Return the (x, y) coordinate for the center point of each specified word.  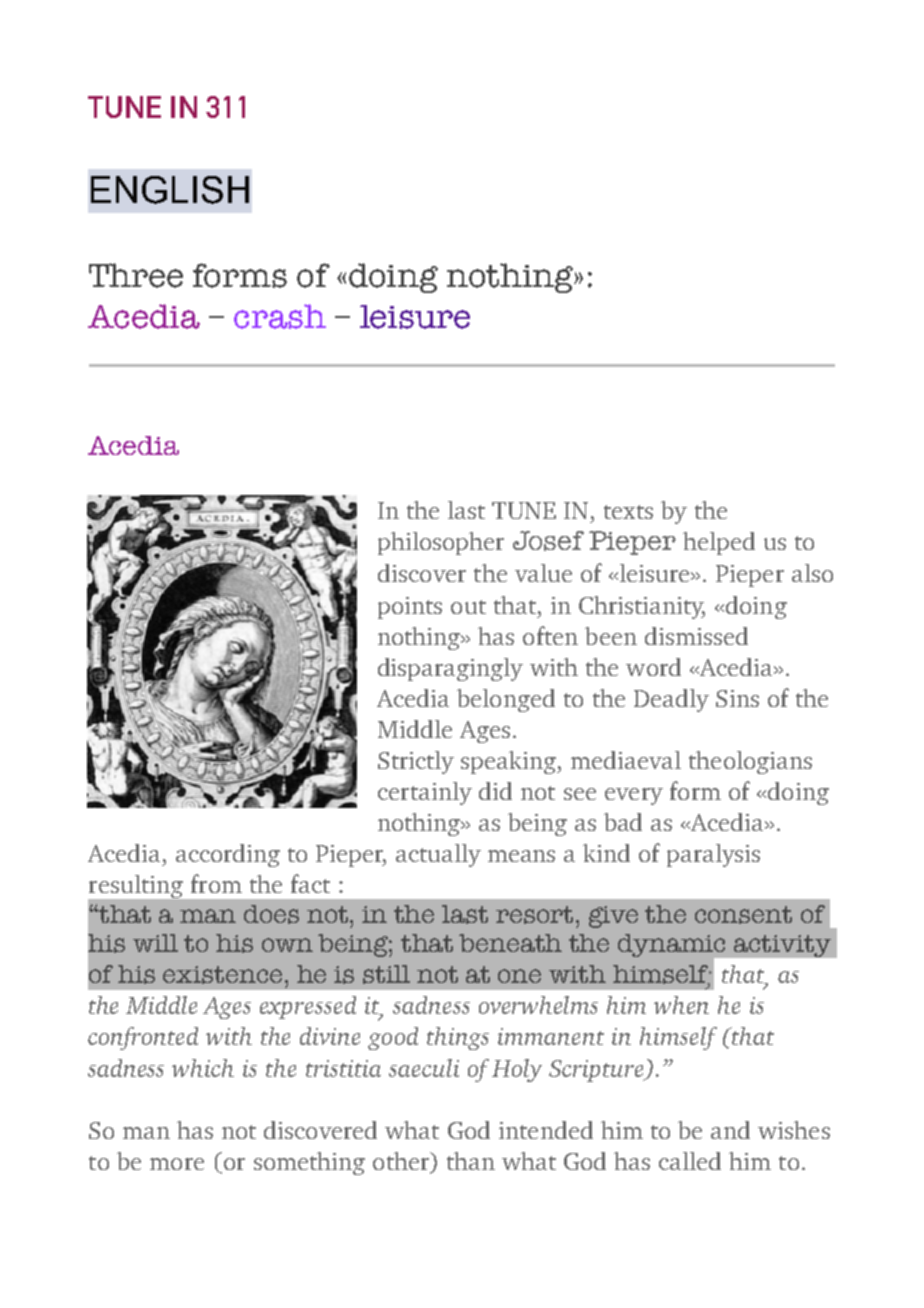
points (410, 608)
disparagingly (450, 669)
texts (628, 512)
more (177, 1164)
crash (280, 316)
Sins (737, 698)
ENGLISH (170, 190)
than (471, 1161)
